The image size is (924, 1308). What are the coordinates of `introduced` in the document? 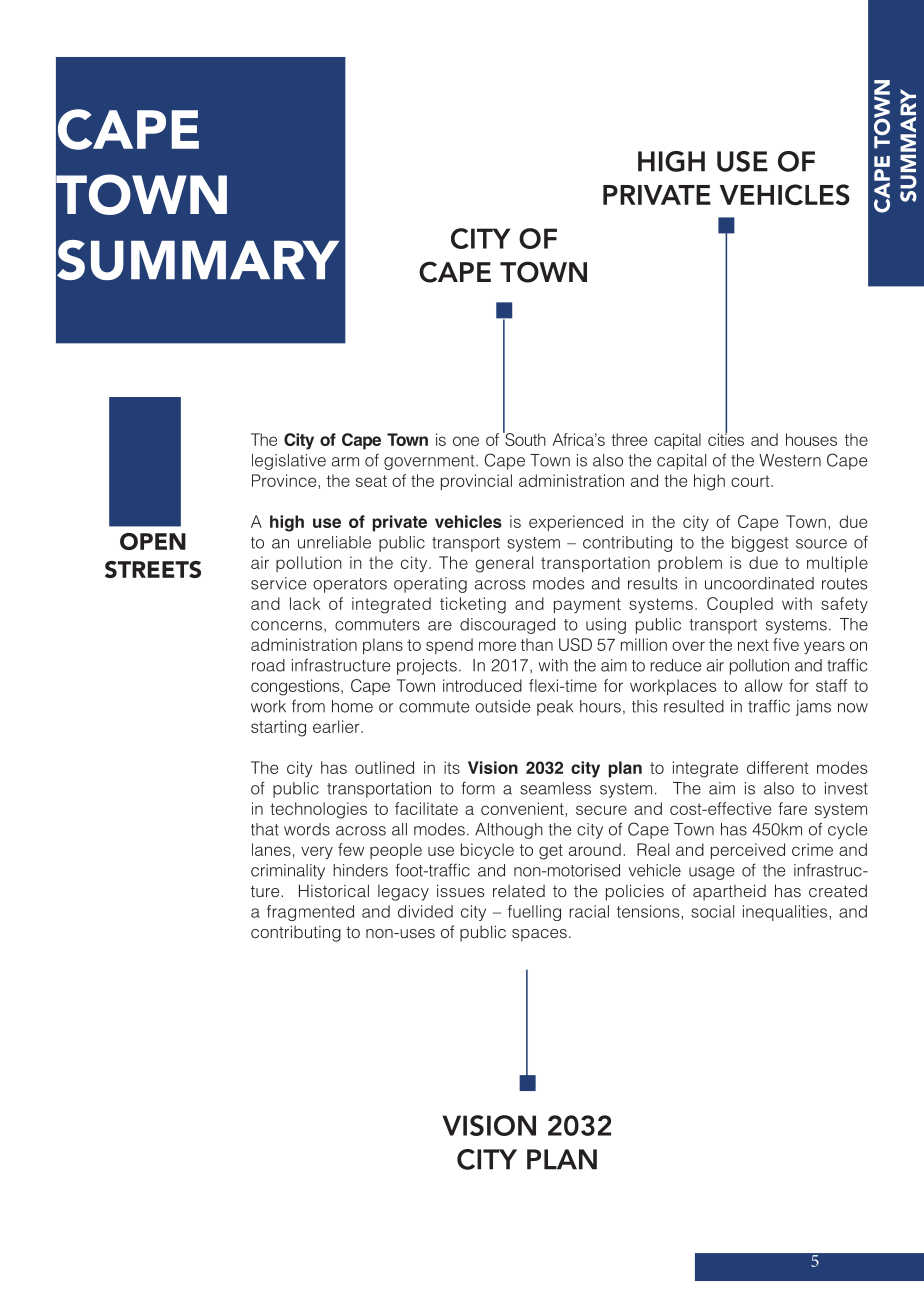 It's located at (482, 685).
